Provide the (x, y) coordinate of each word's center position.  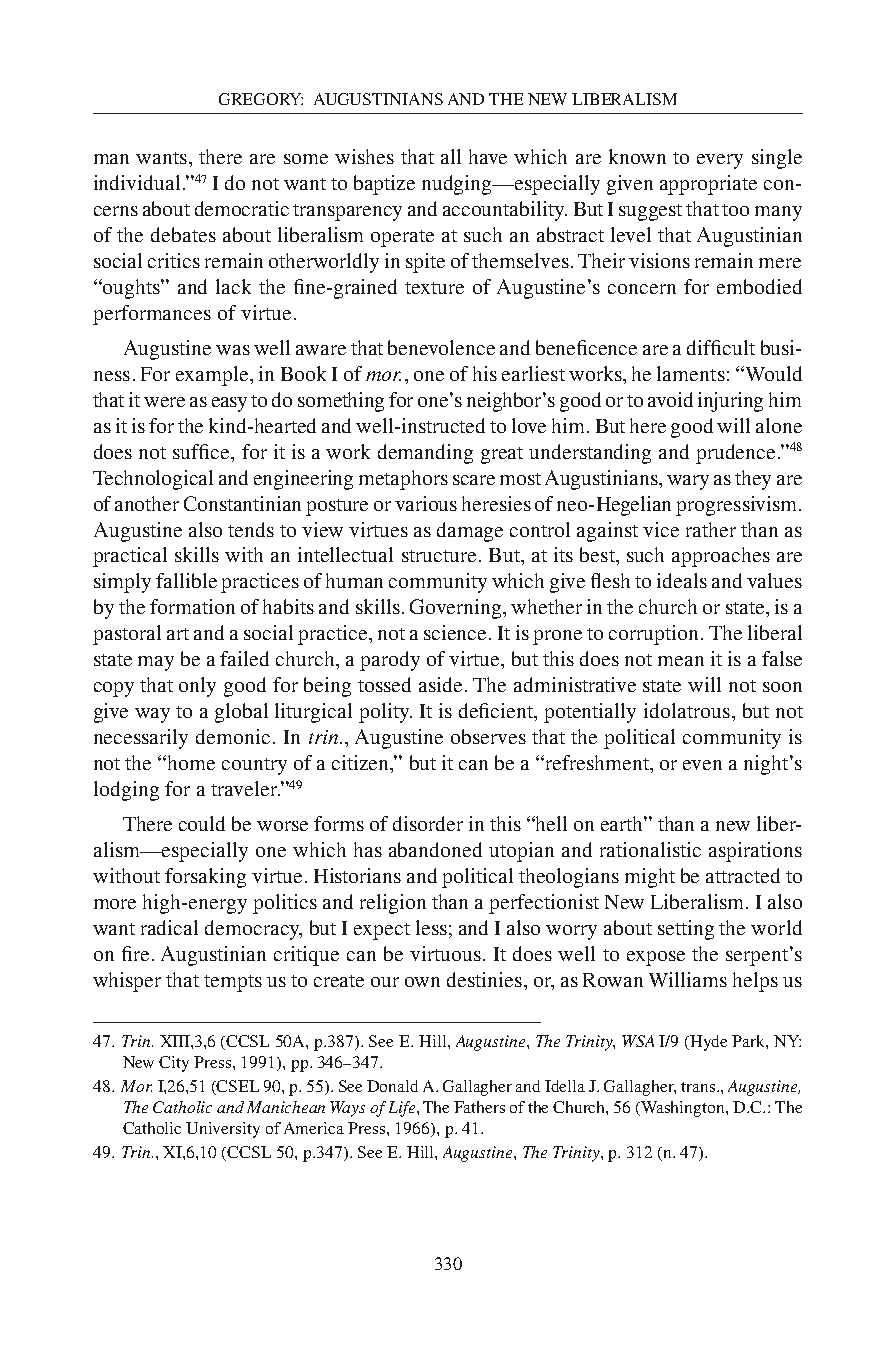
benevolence (441, 347)
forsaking (205, 878)
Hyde (707, 1043)
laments (691, 373)
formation (192, 606)
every (720, 161)
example (213, 376)
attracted (743, 875)
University (223, 1130)
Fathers (479, 1107)
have (488, 156)
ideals (682, 580)
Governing (457, 609)
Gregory (261, 99)
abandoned (435, 849)
